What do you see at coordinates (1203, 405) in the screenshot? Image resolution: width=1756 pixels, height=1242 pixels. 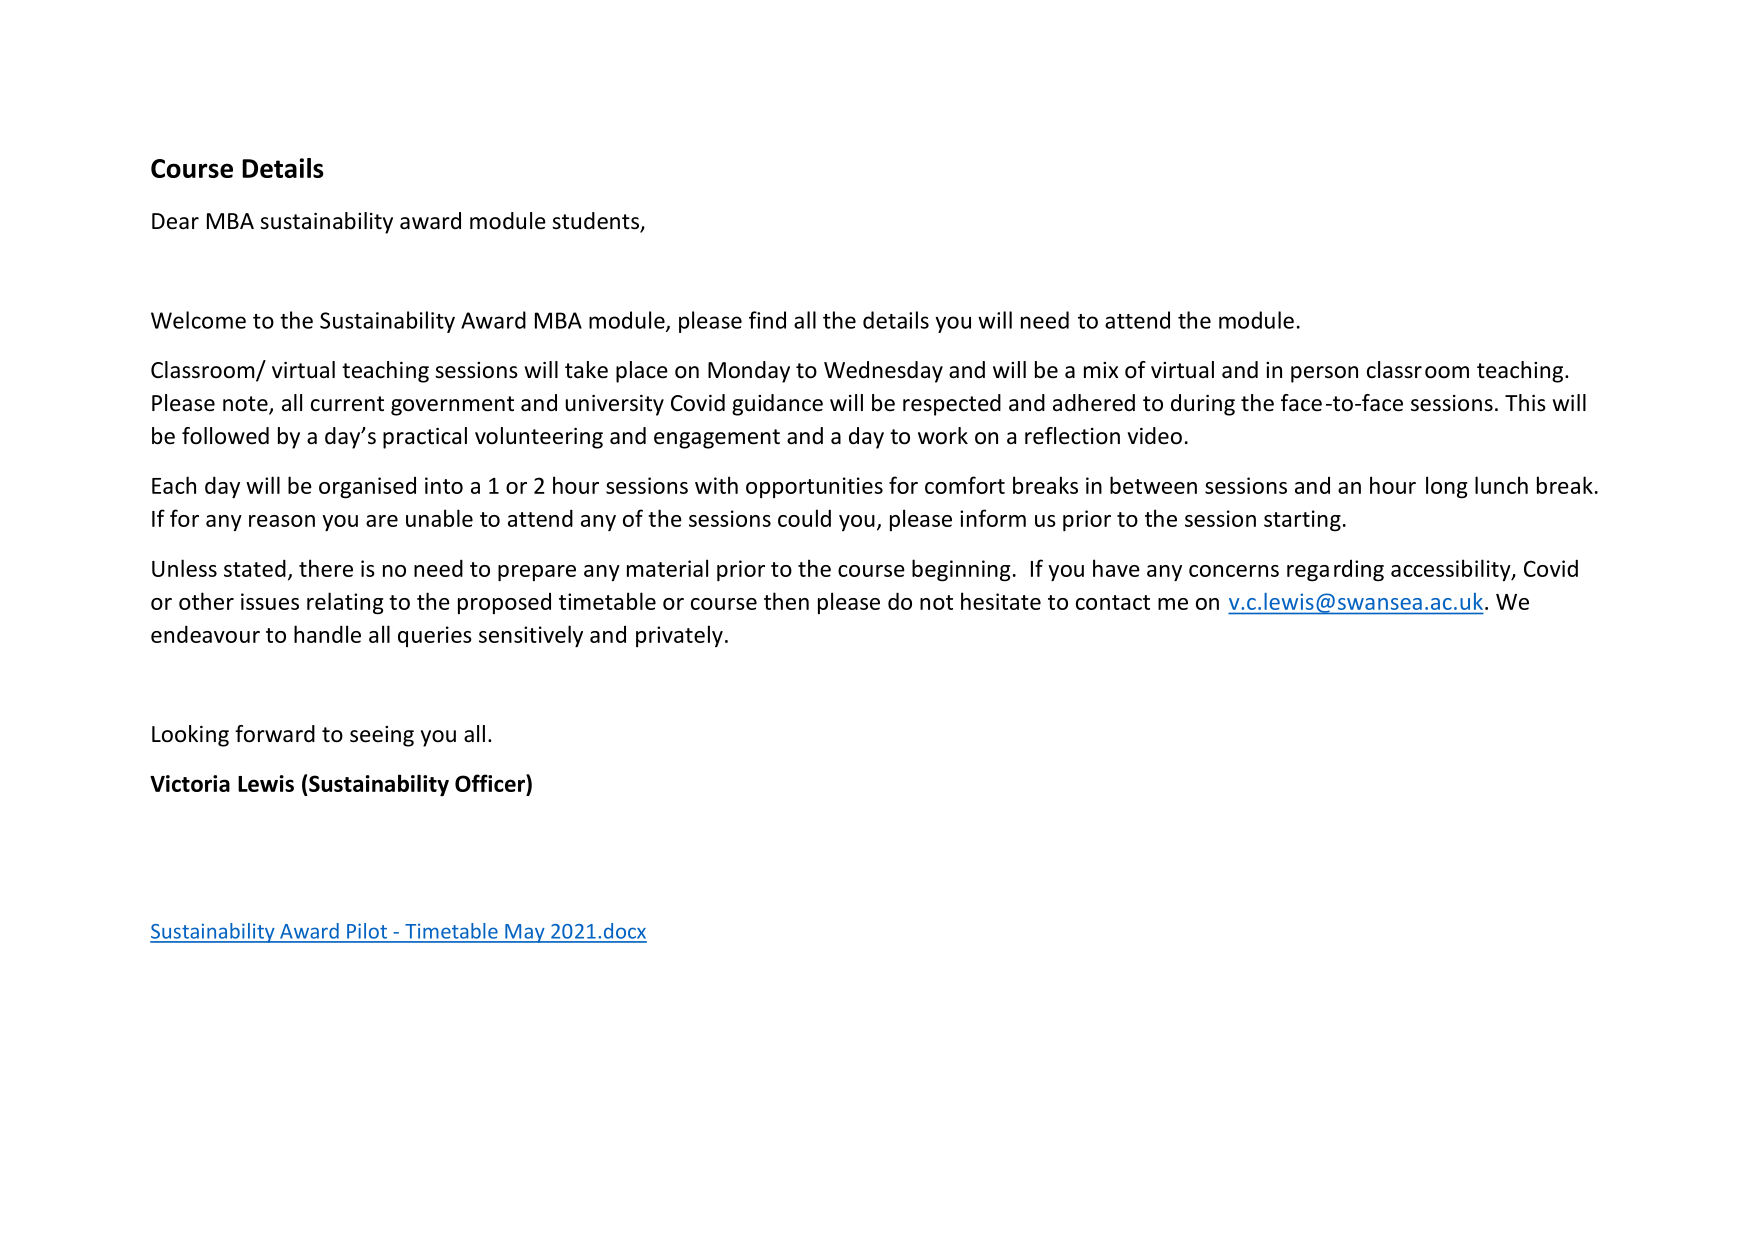 I see `during` at bounding box center [1203, 405].
